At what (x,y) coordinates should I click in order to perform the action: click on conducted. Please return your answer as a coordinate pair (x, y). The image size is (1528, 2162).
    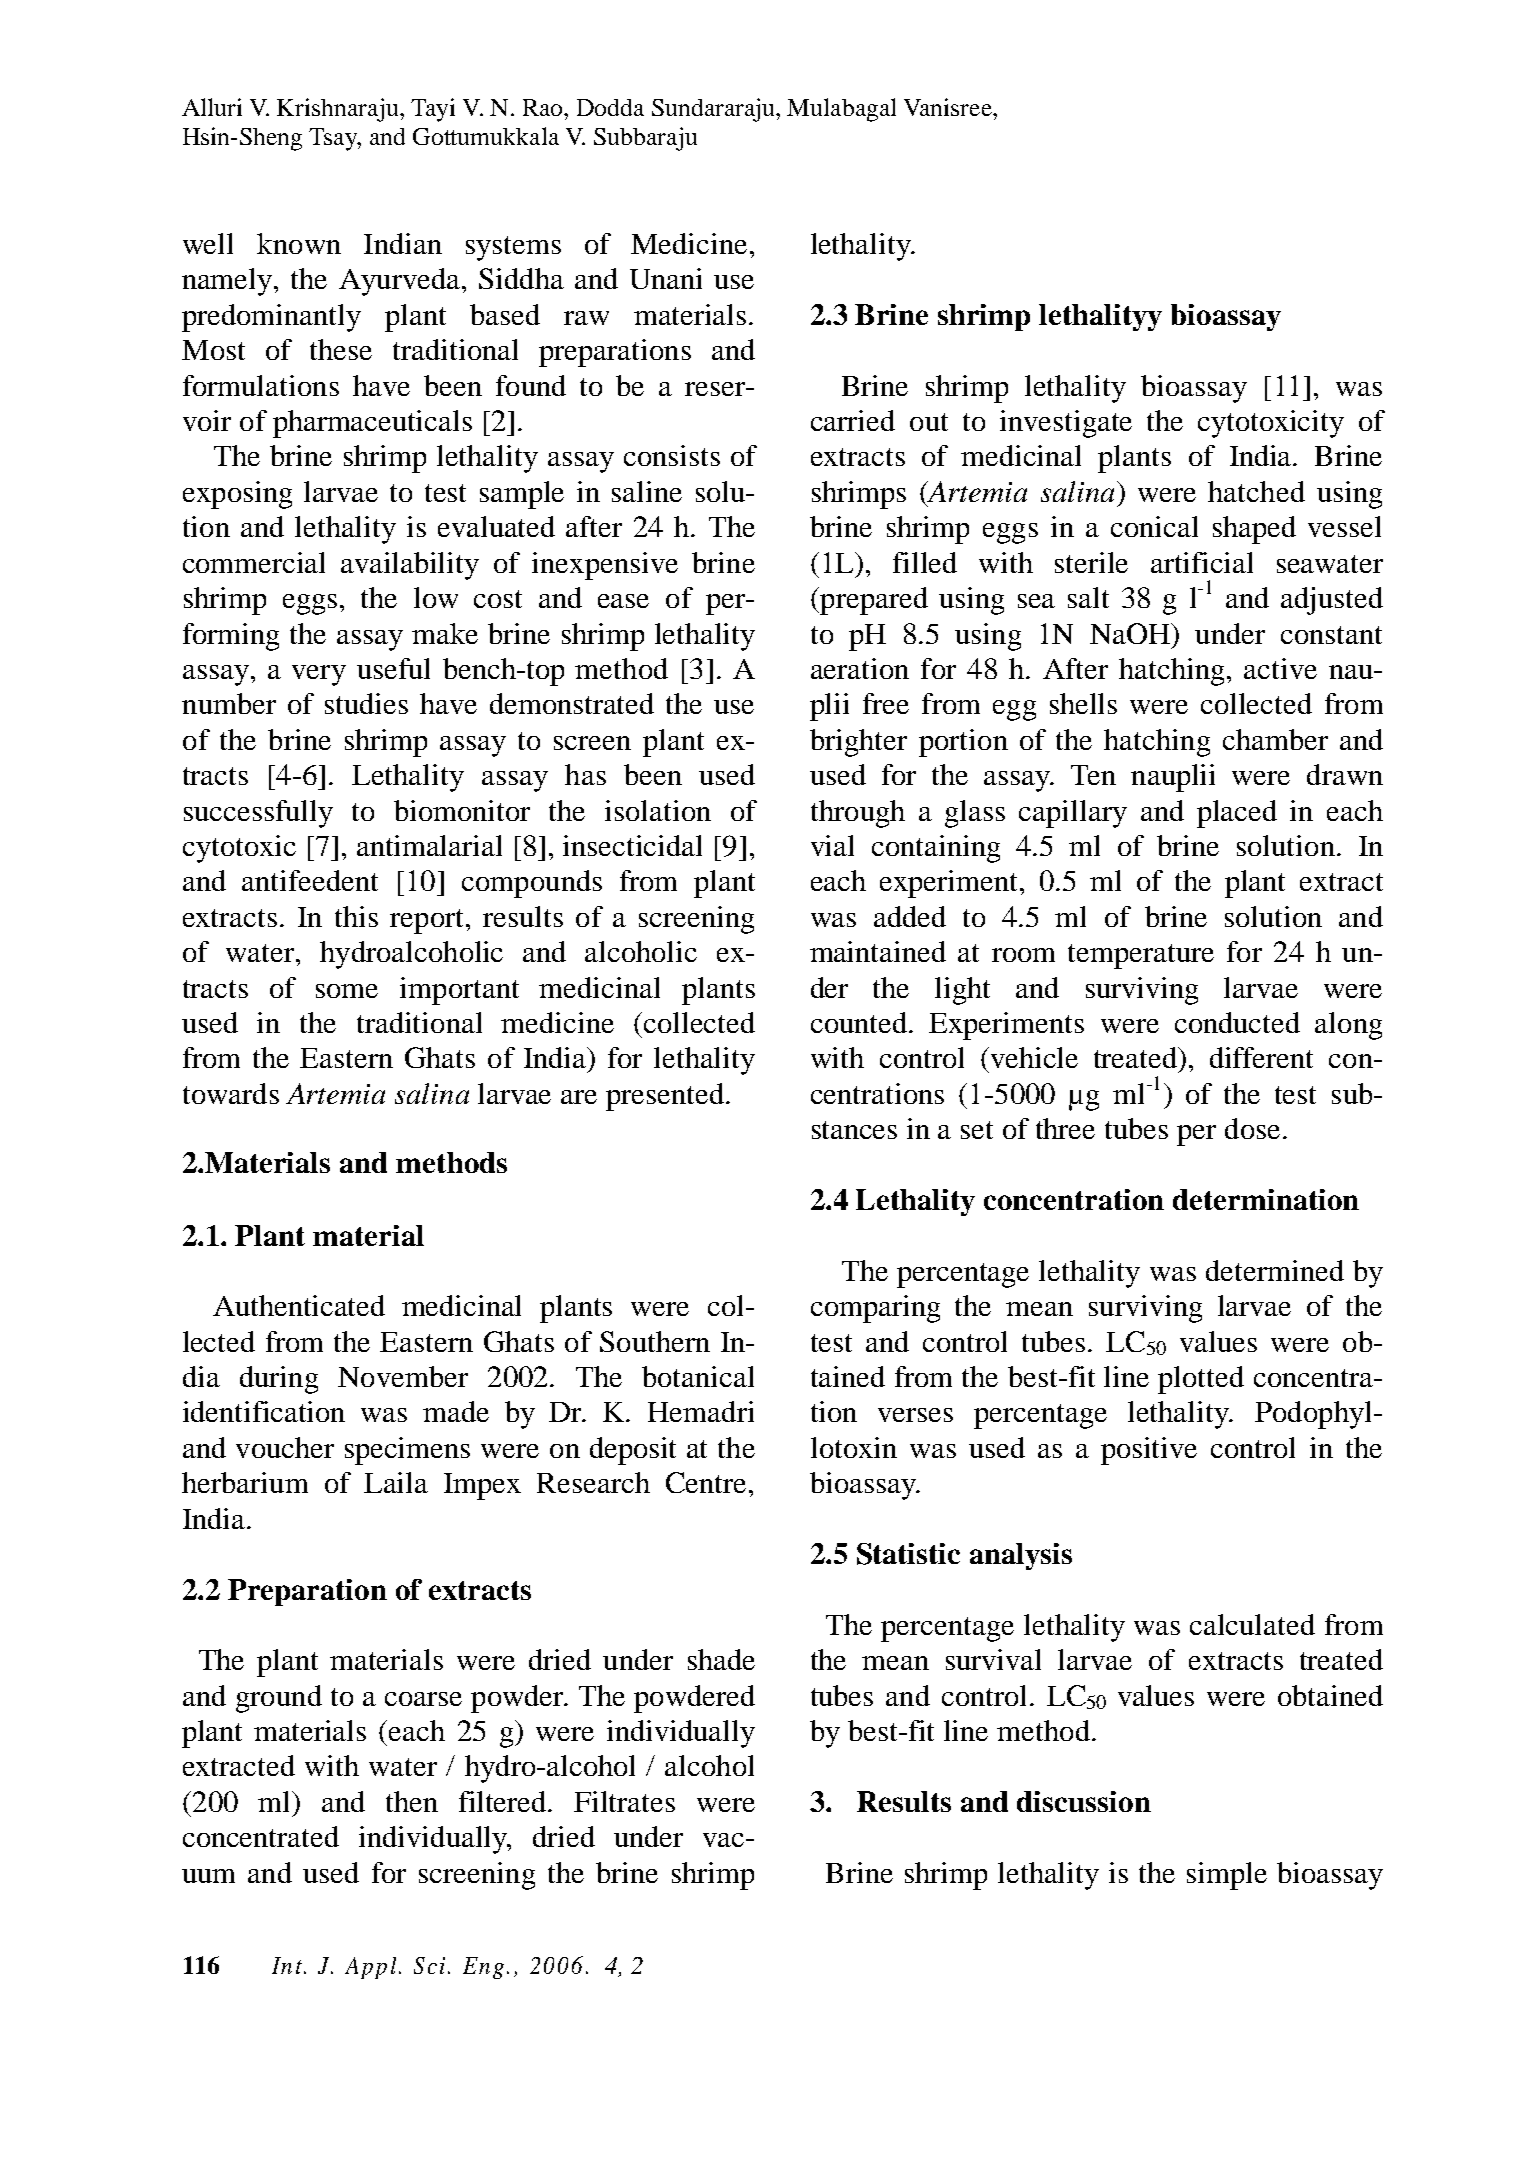
    Looking at the image, I should click on (1237, 1022).
